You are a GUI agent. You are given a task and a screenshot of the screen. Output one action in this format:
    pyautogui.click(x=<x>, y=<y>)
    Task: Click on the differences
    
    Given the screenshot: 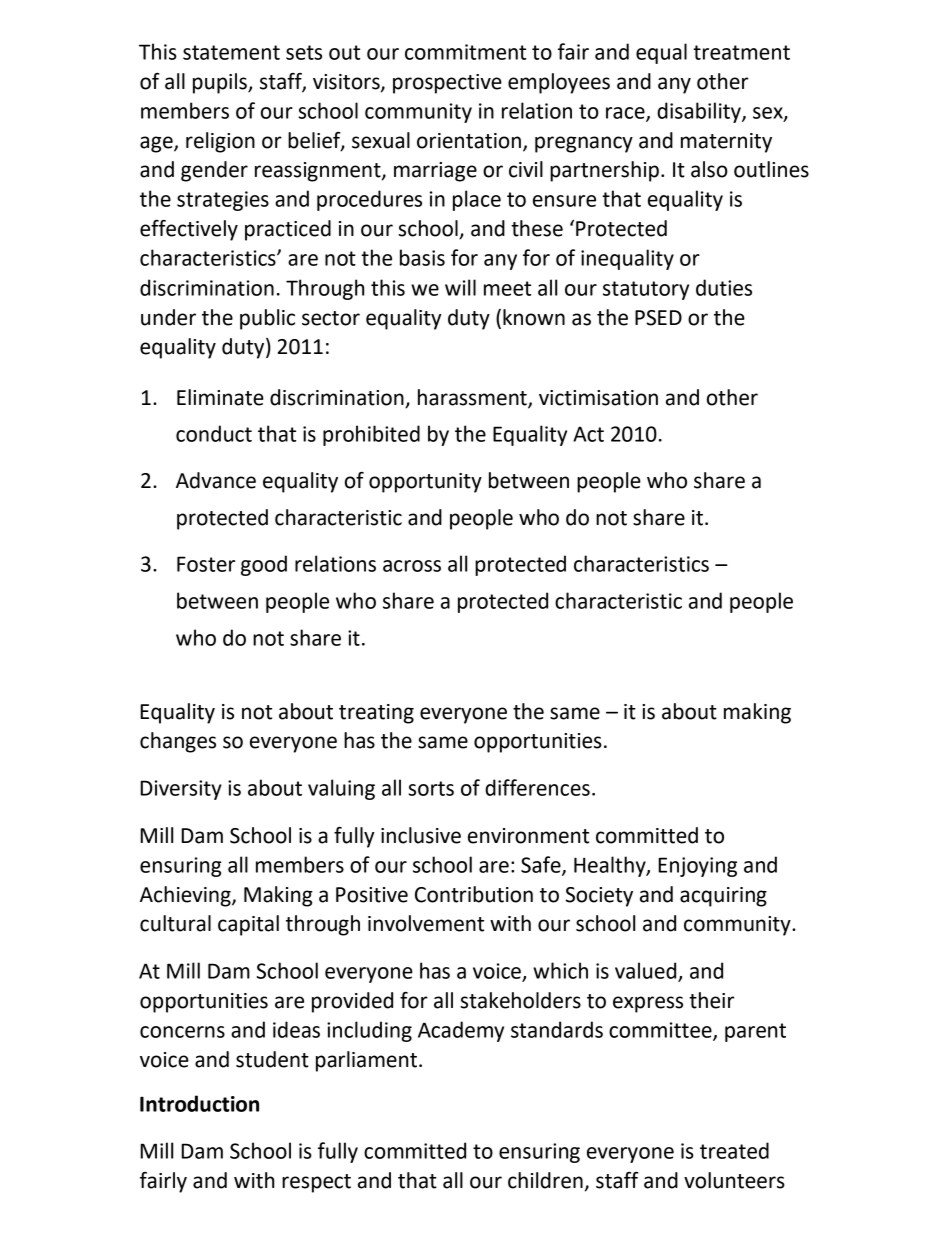 What is the action you would take?
    pyautogui.click(x=537, y=787)
